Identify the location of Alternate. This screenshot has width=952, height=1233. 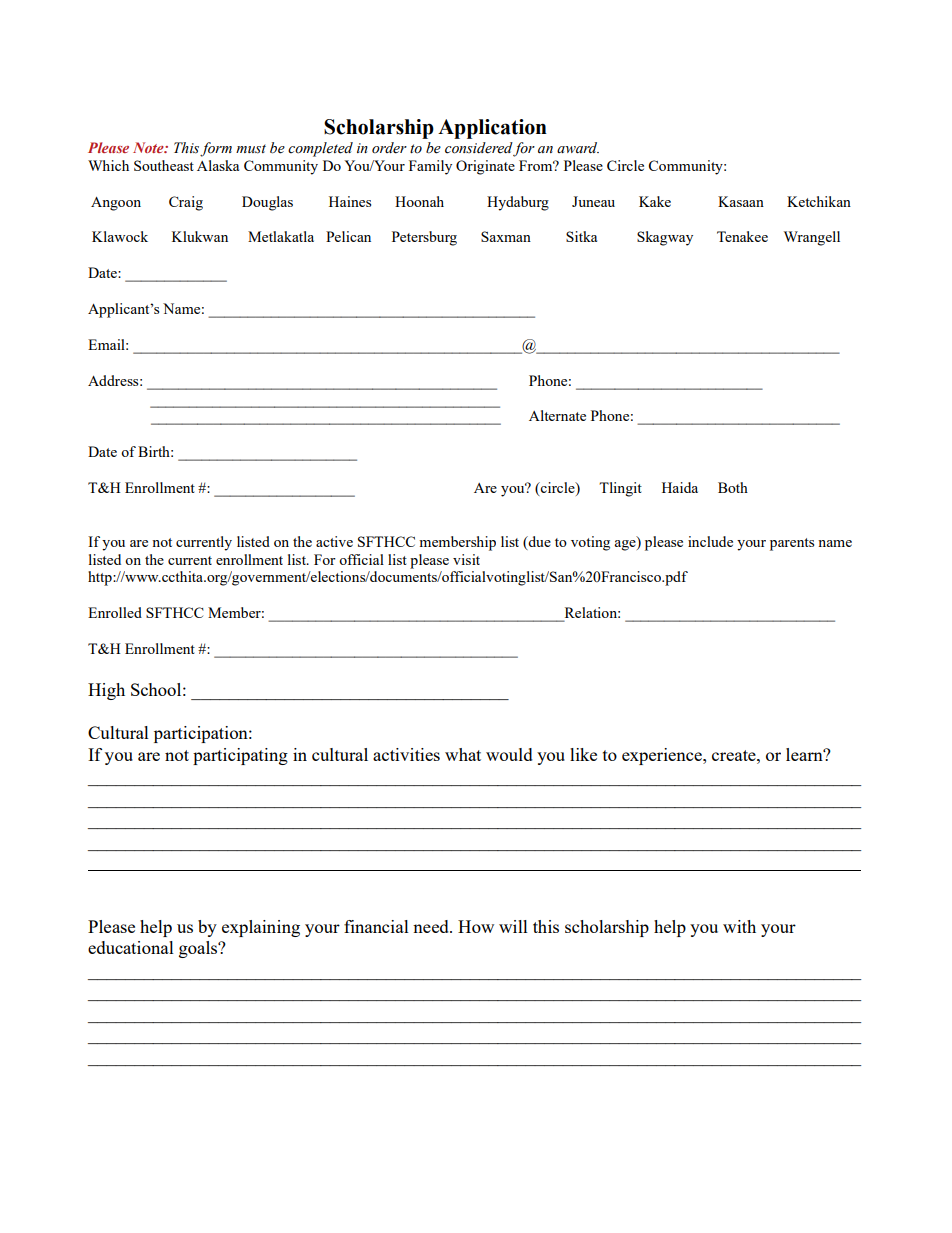
(557, 415).
